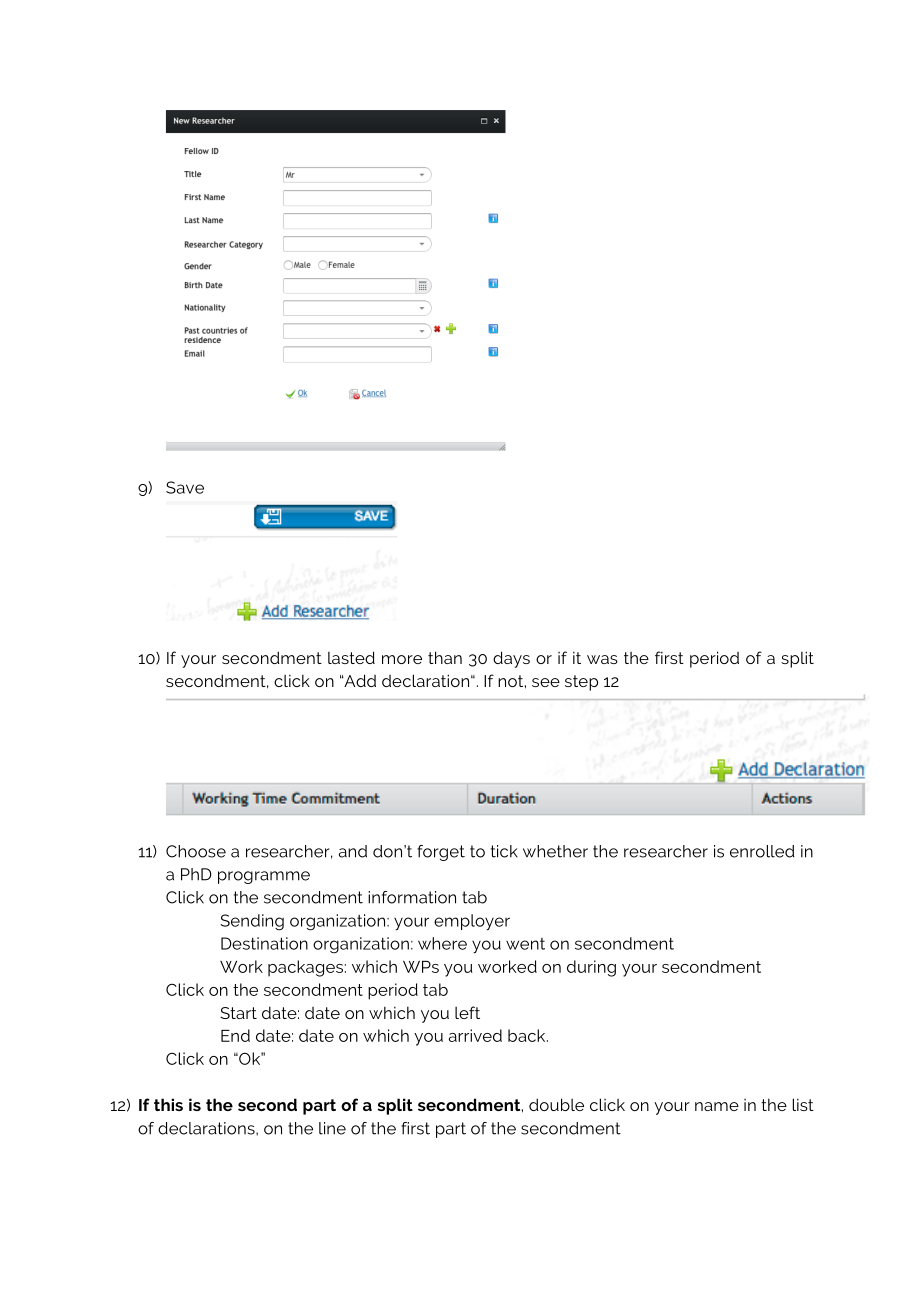  Describe the element at coordinates (591, 968) in the screenshot. I see `during` at that location.
